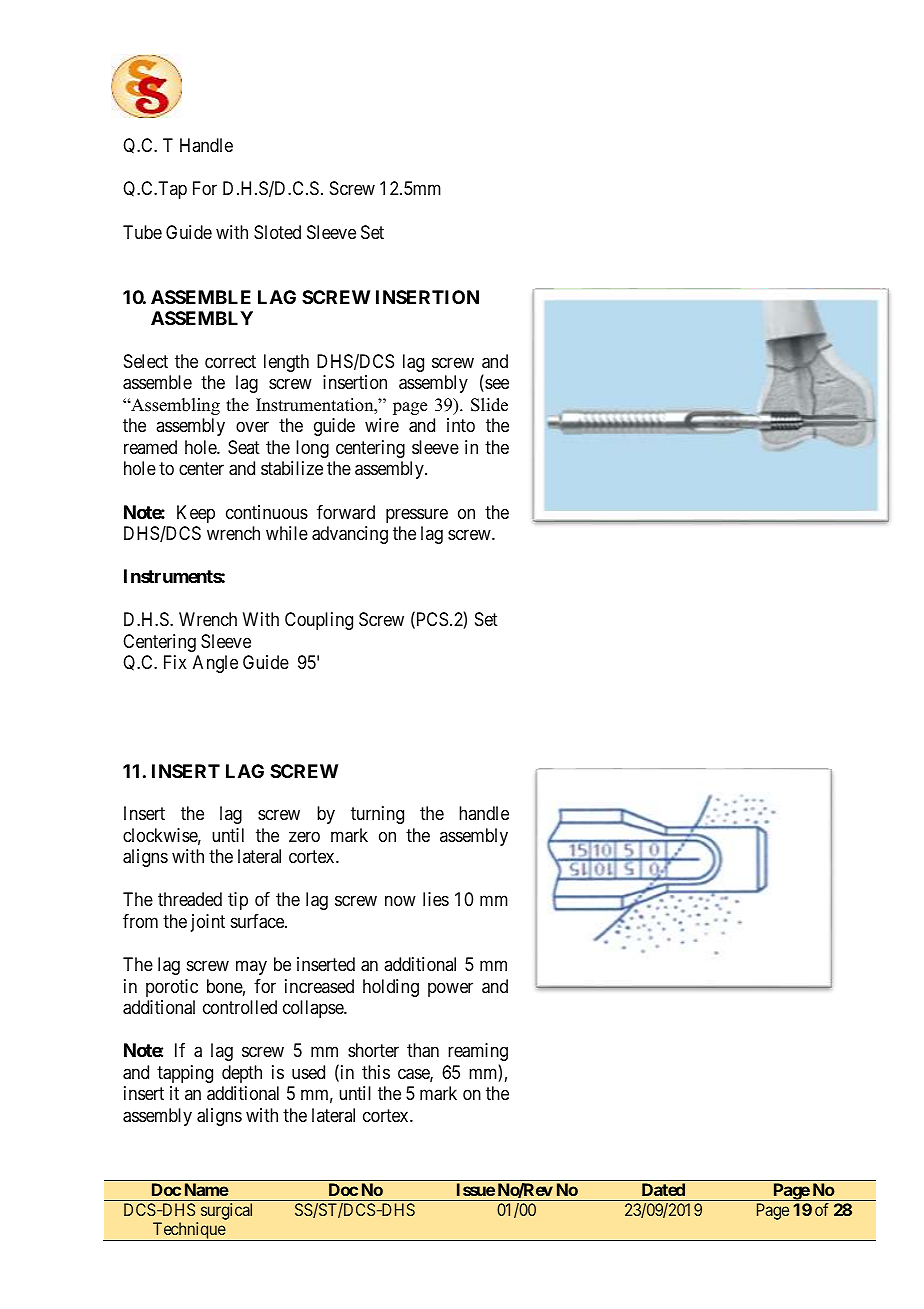  What do you see at coordinates (188, 1231) in the screenshot?
I see `Technique` at bounding box center [188, 1231].
